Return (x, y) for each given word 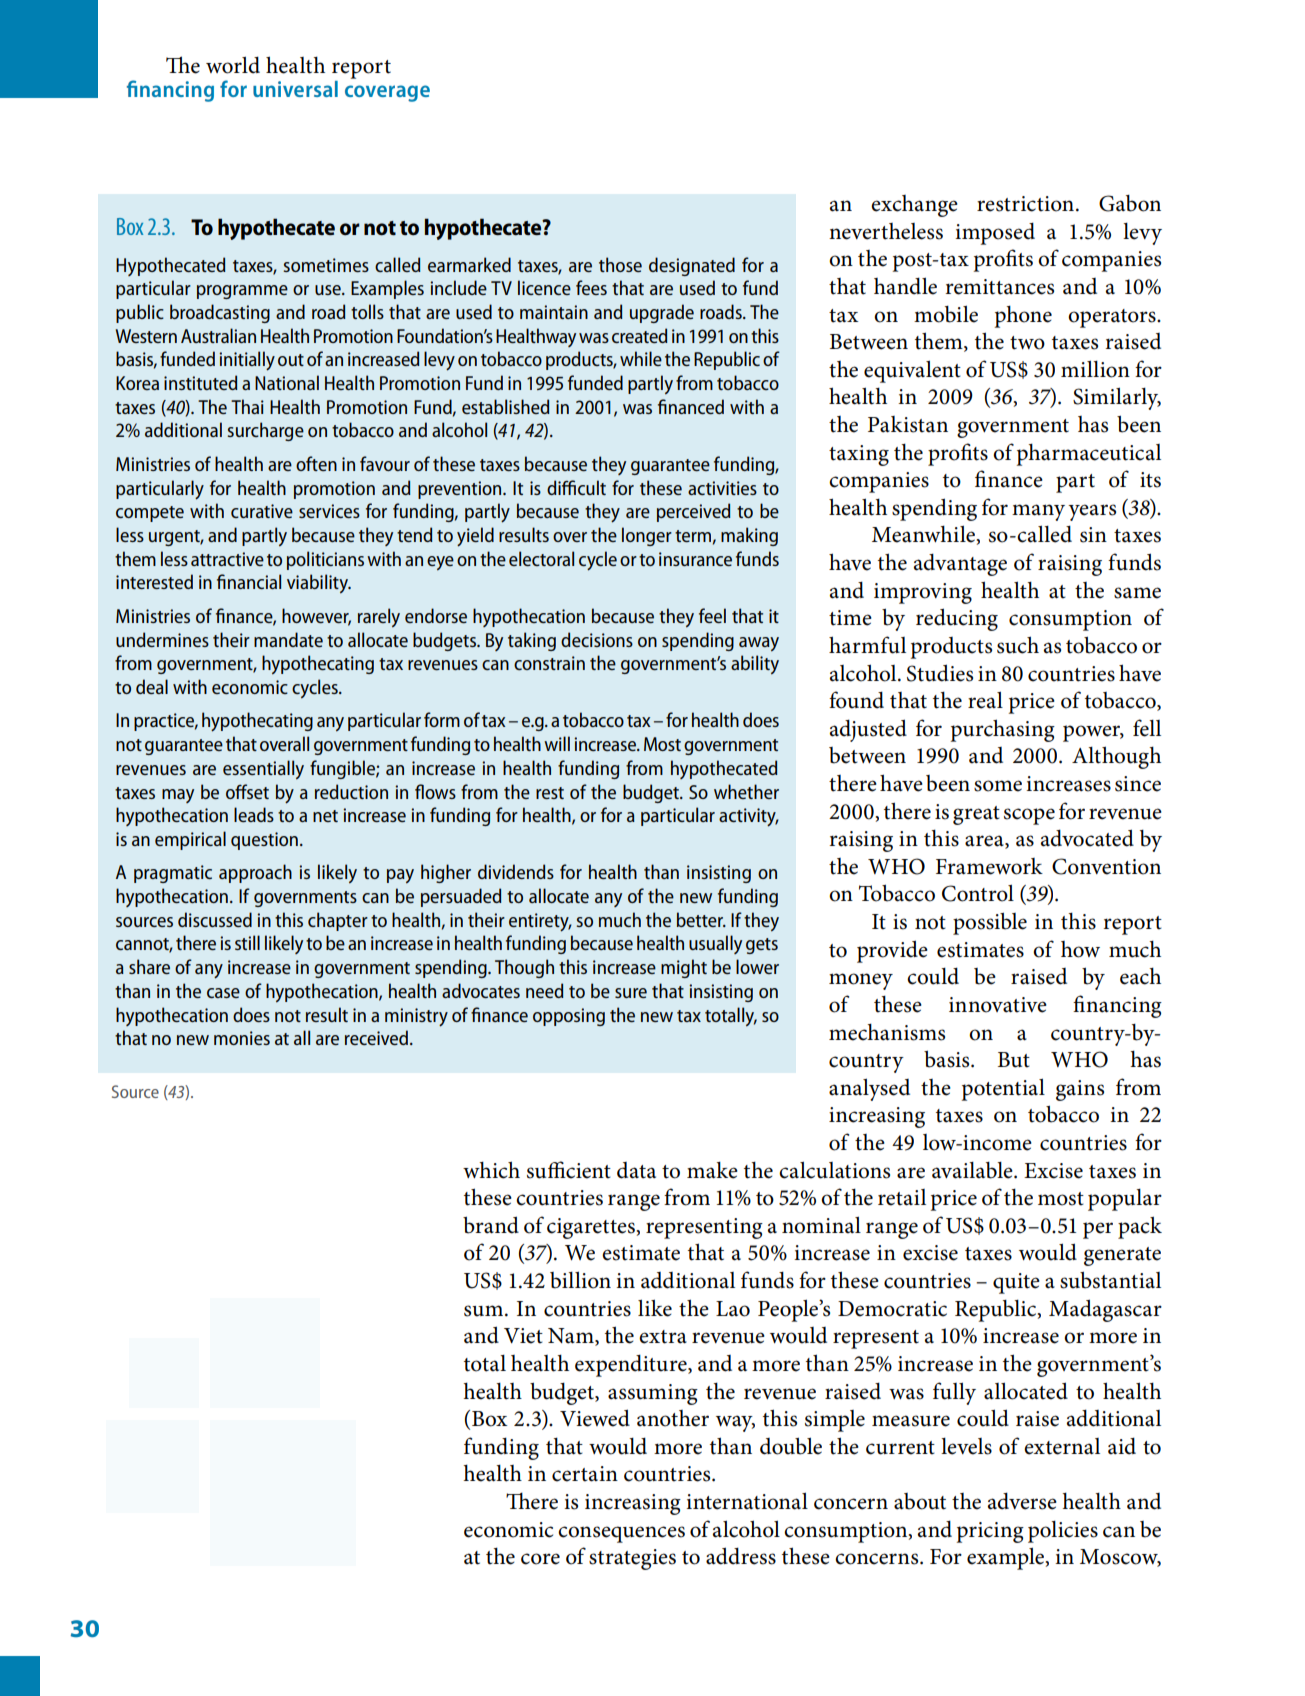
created (640, 335)
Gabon (1130, 203)
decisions (597, 639)
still (247, 942)
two (1027, 343)
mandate (288, 639)
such (1018, 645)
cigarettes (591, 1228)
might (684, 968)
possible (990, 923)
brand (491, 1225)
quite (1016, 1283)
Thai (247, 406)
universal (295, 89)
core (540, 1559)
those (620, 264)
